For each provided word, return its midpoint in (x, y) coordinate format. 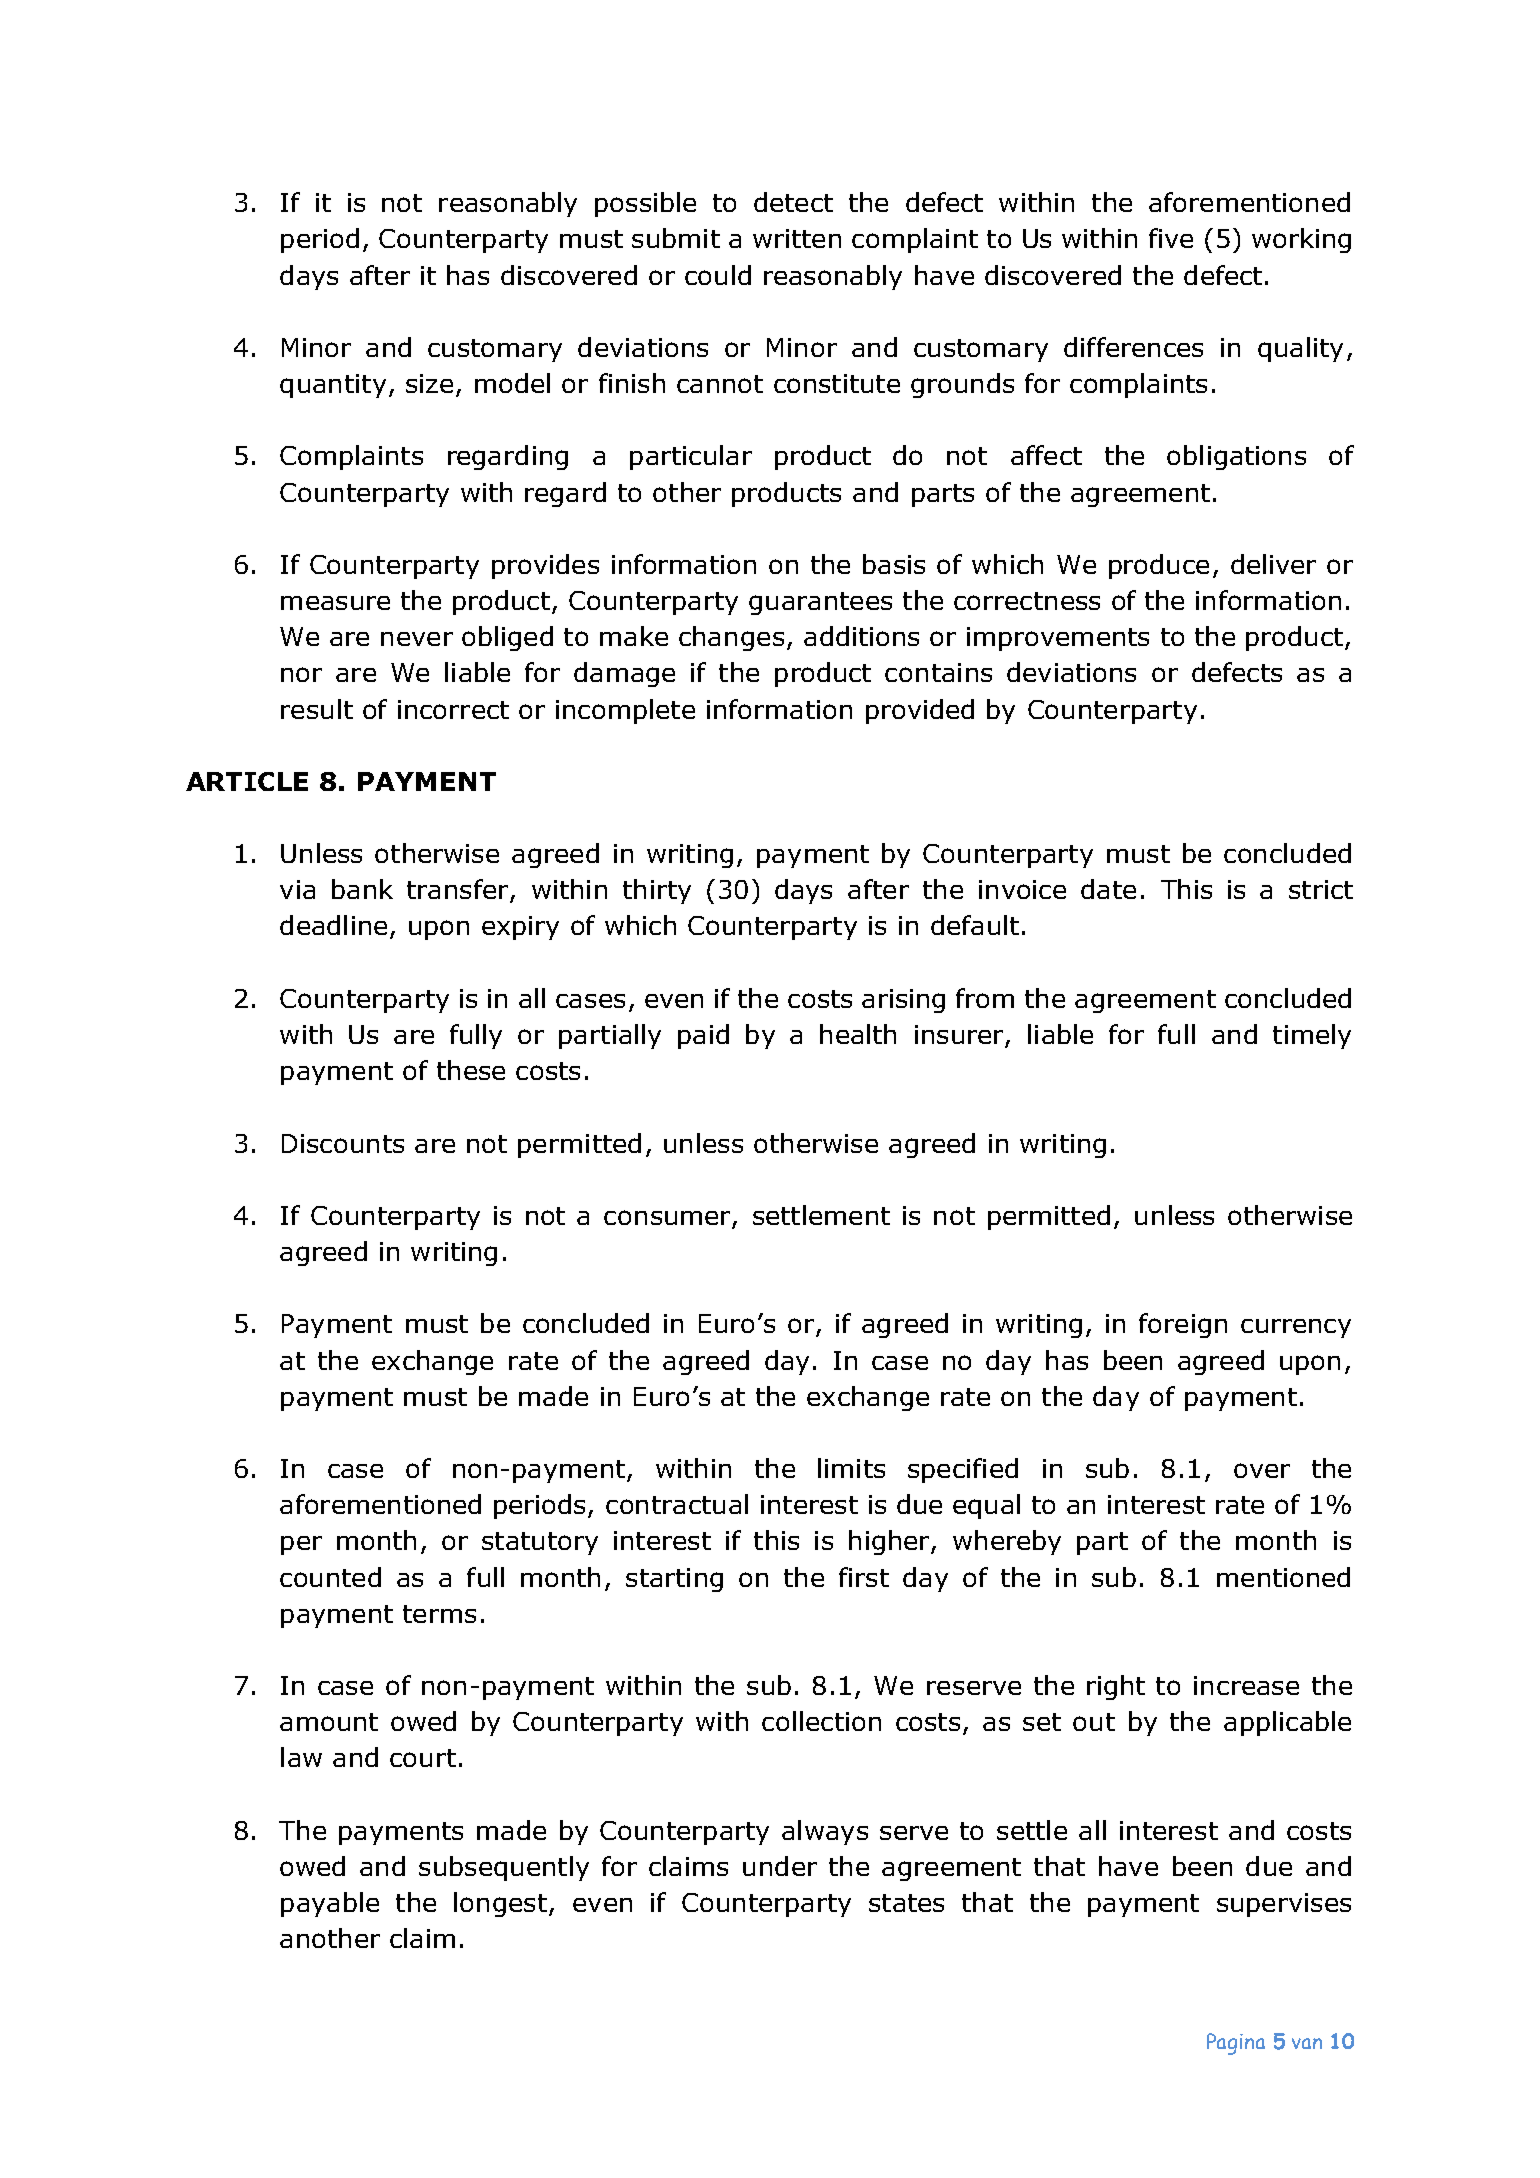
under (780, 1866)
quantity (333, 386)
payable (330, 1904)
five (1171, 238)
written (797, 238)
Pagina (1236, 2044)
